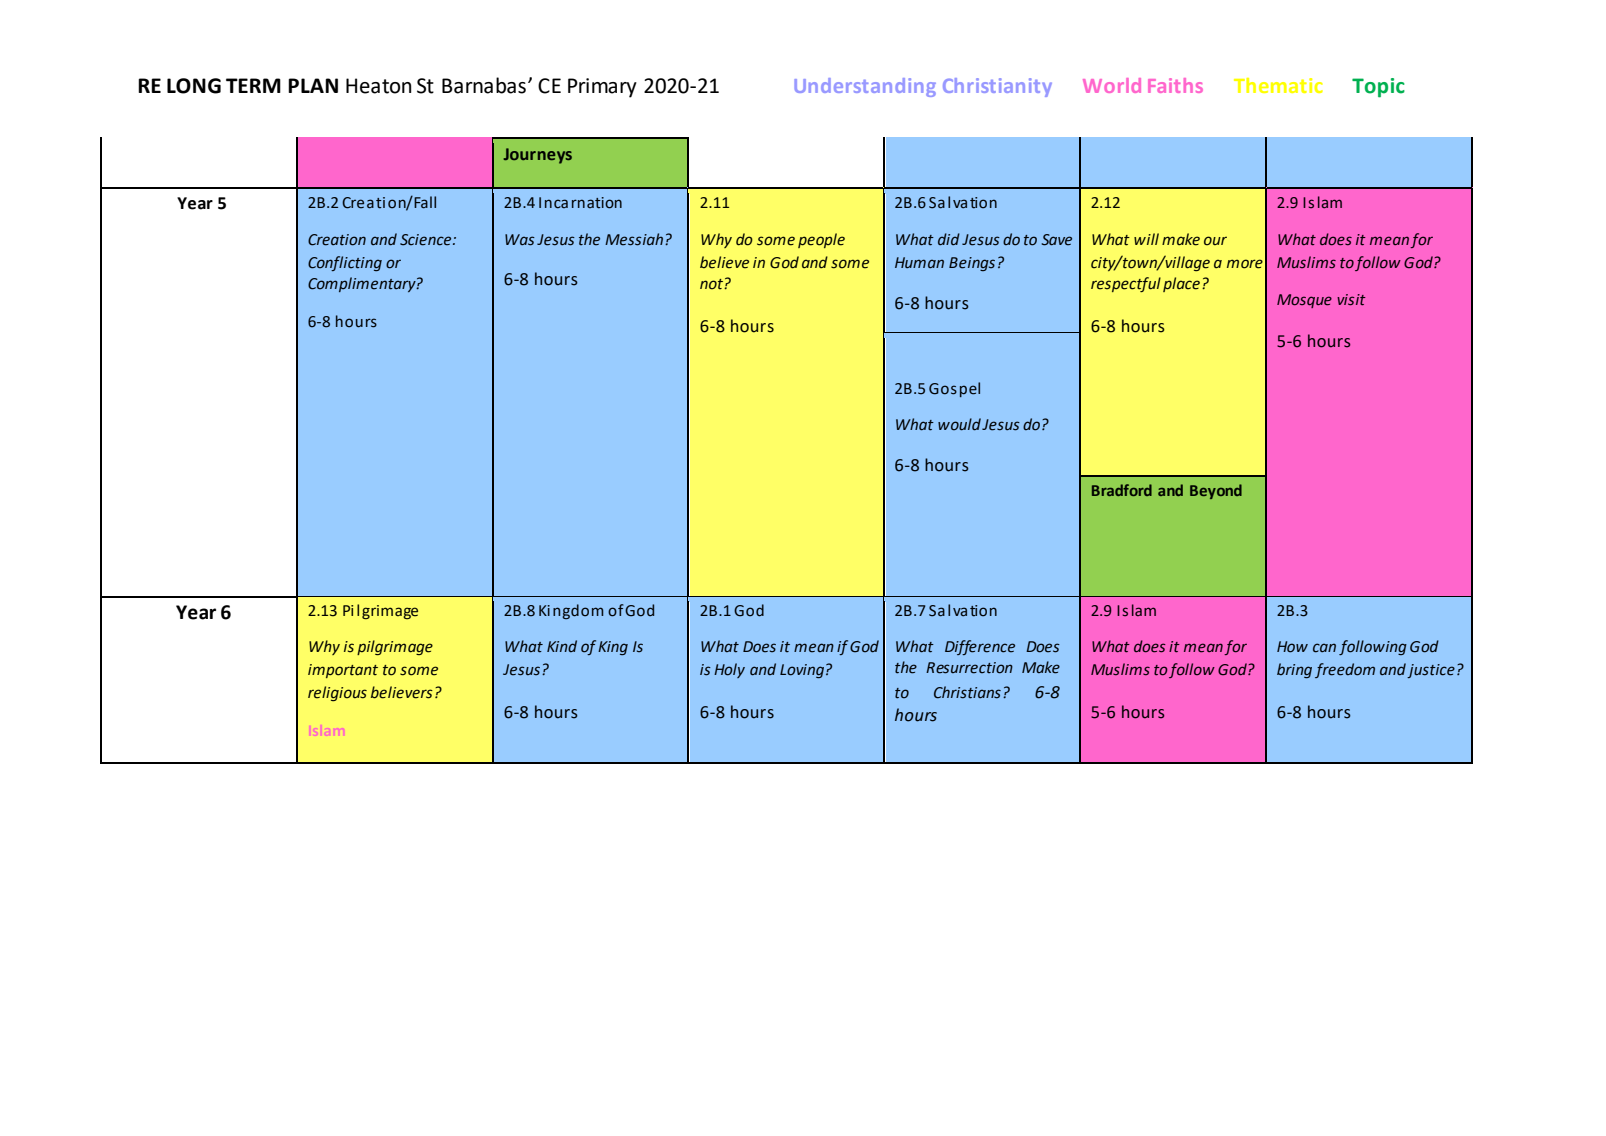 The image size is (1606, 1136). I want to click on important, so click(343, 671).
